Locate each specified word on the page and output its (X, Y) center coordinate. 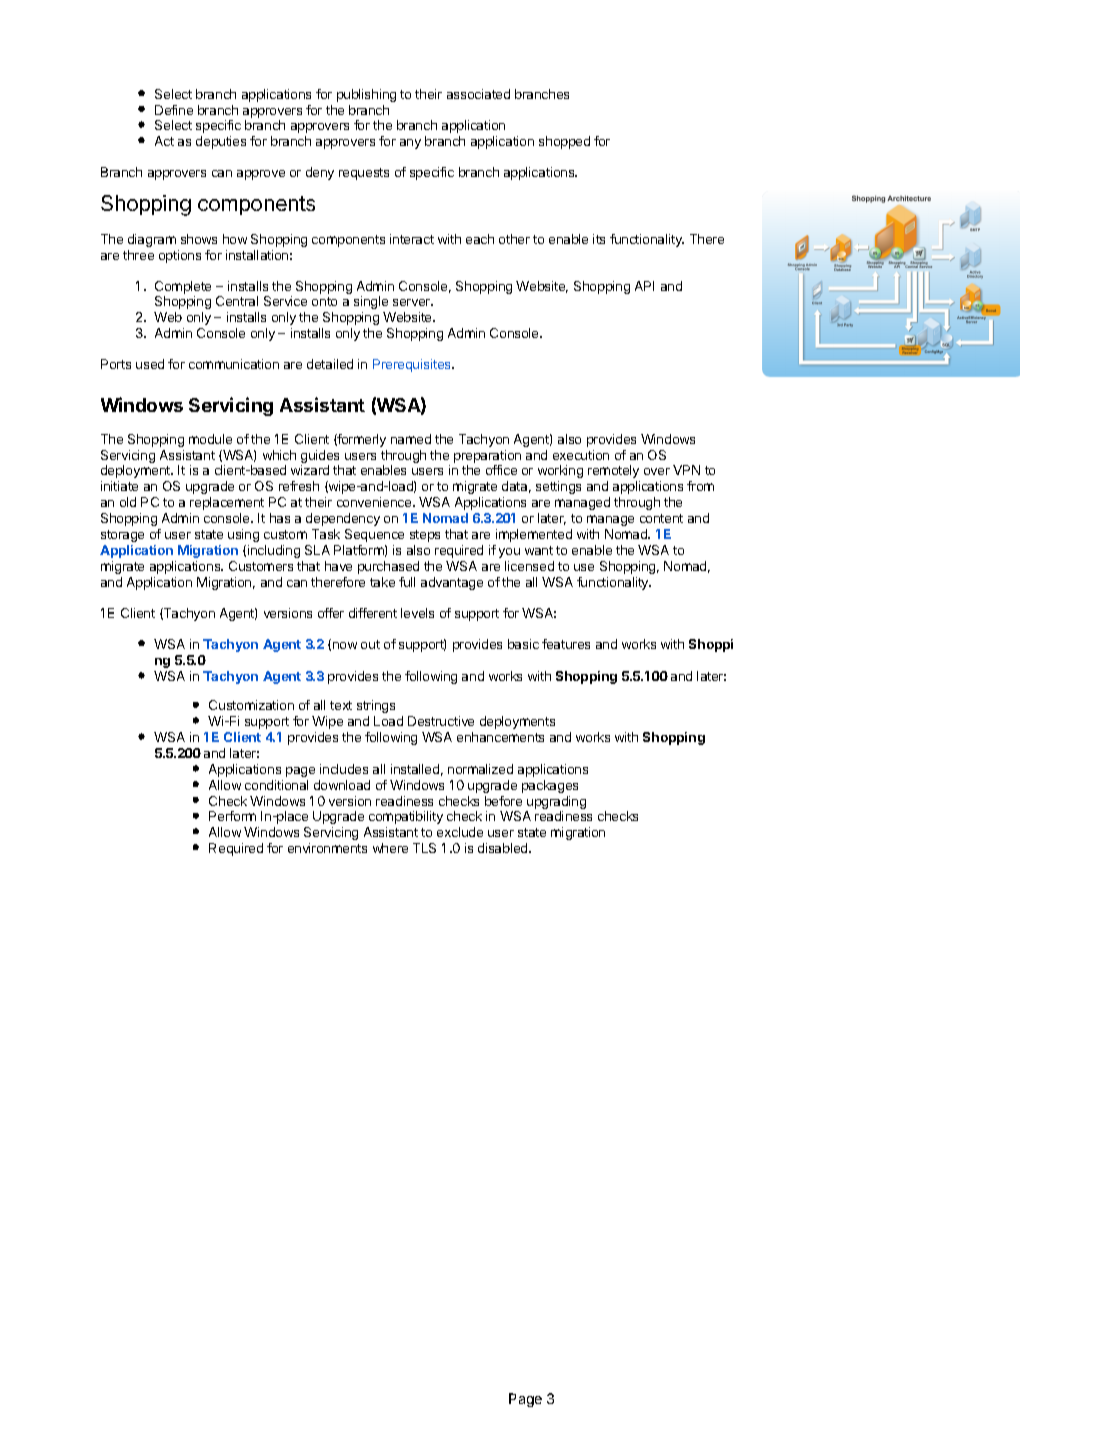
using (243, 535)
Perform (232, 816)
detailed (330, 364)
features (566, 644)
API (644, 286)
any (410, 144)
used (150, 364)
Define (174, 110)
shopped (564, 142)
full (407, 582)
